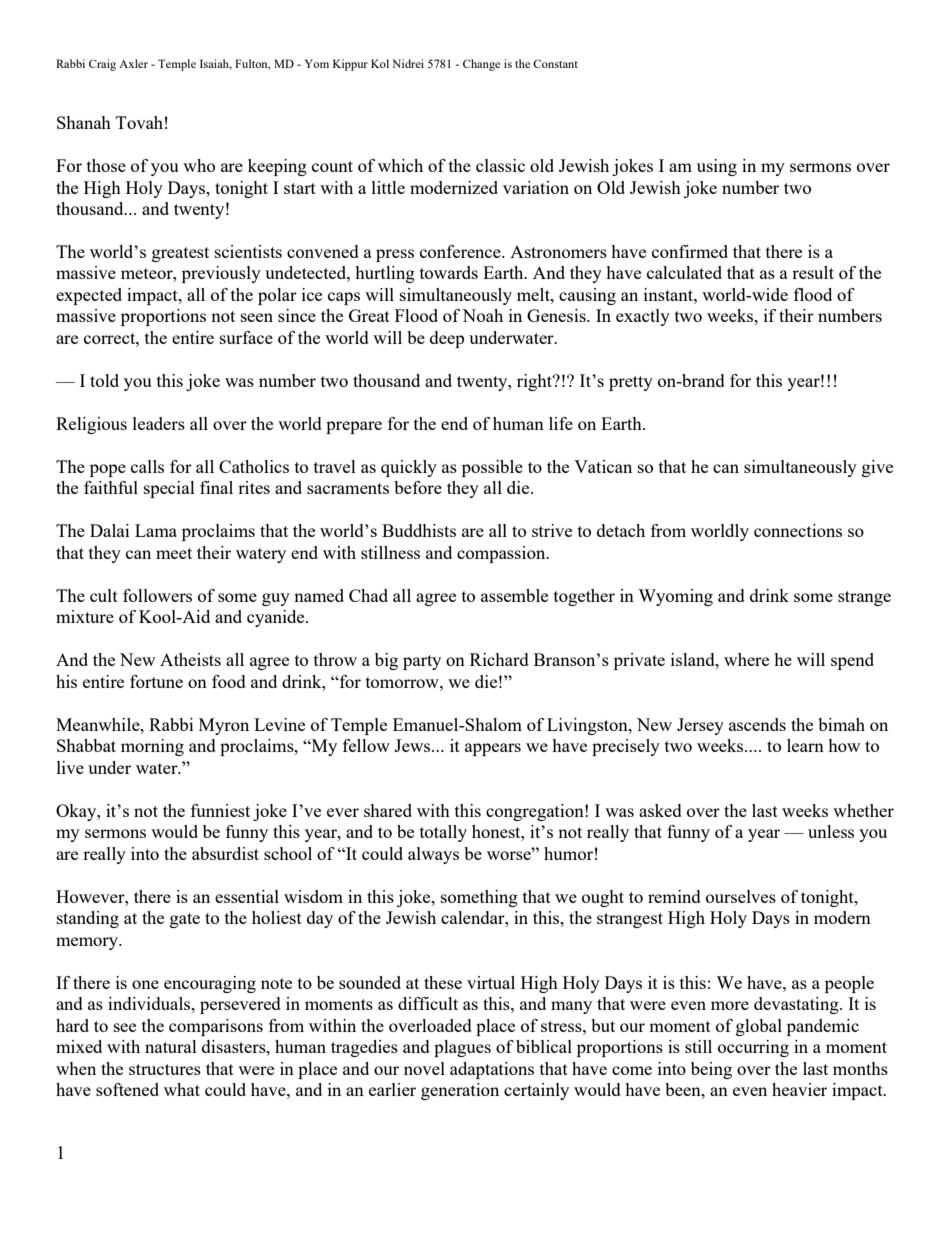 The height and width of the screenshot is (1233, 952). Describe the element at coordinates (447, 339) in the screenshot. I see `deep` at that location.
